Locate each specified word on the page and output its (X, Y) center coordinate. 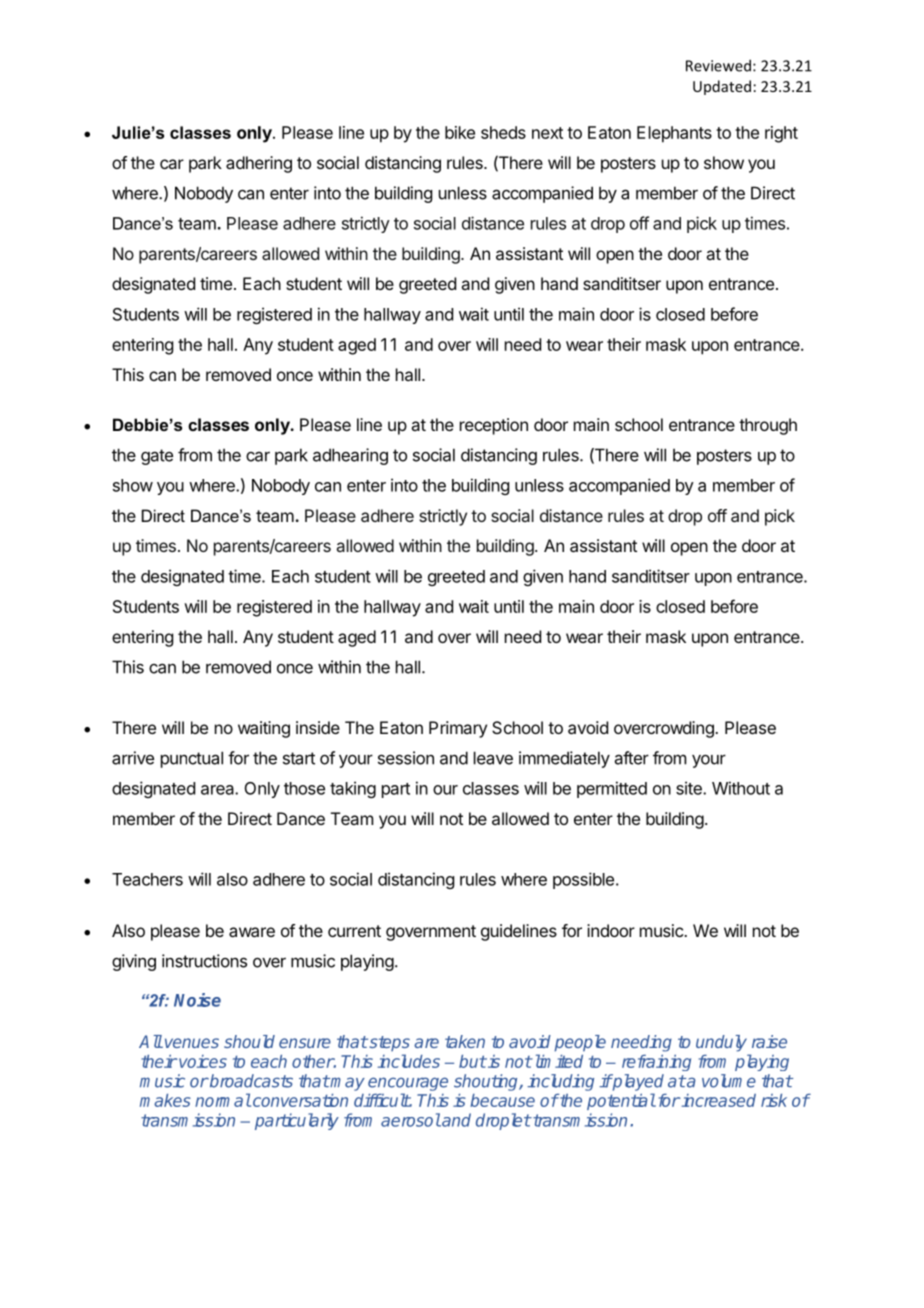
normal (223, 1100)
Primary (458, 729)
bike (460, 132)
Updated (722, 87)
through (768, 426)
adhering (259, 164)
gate (157, 457)
